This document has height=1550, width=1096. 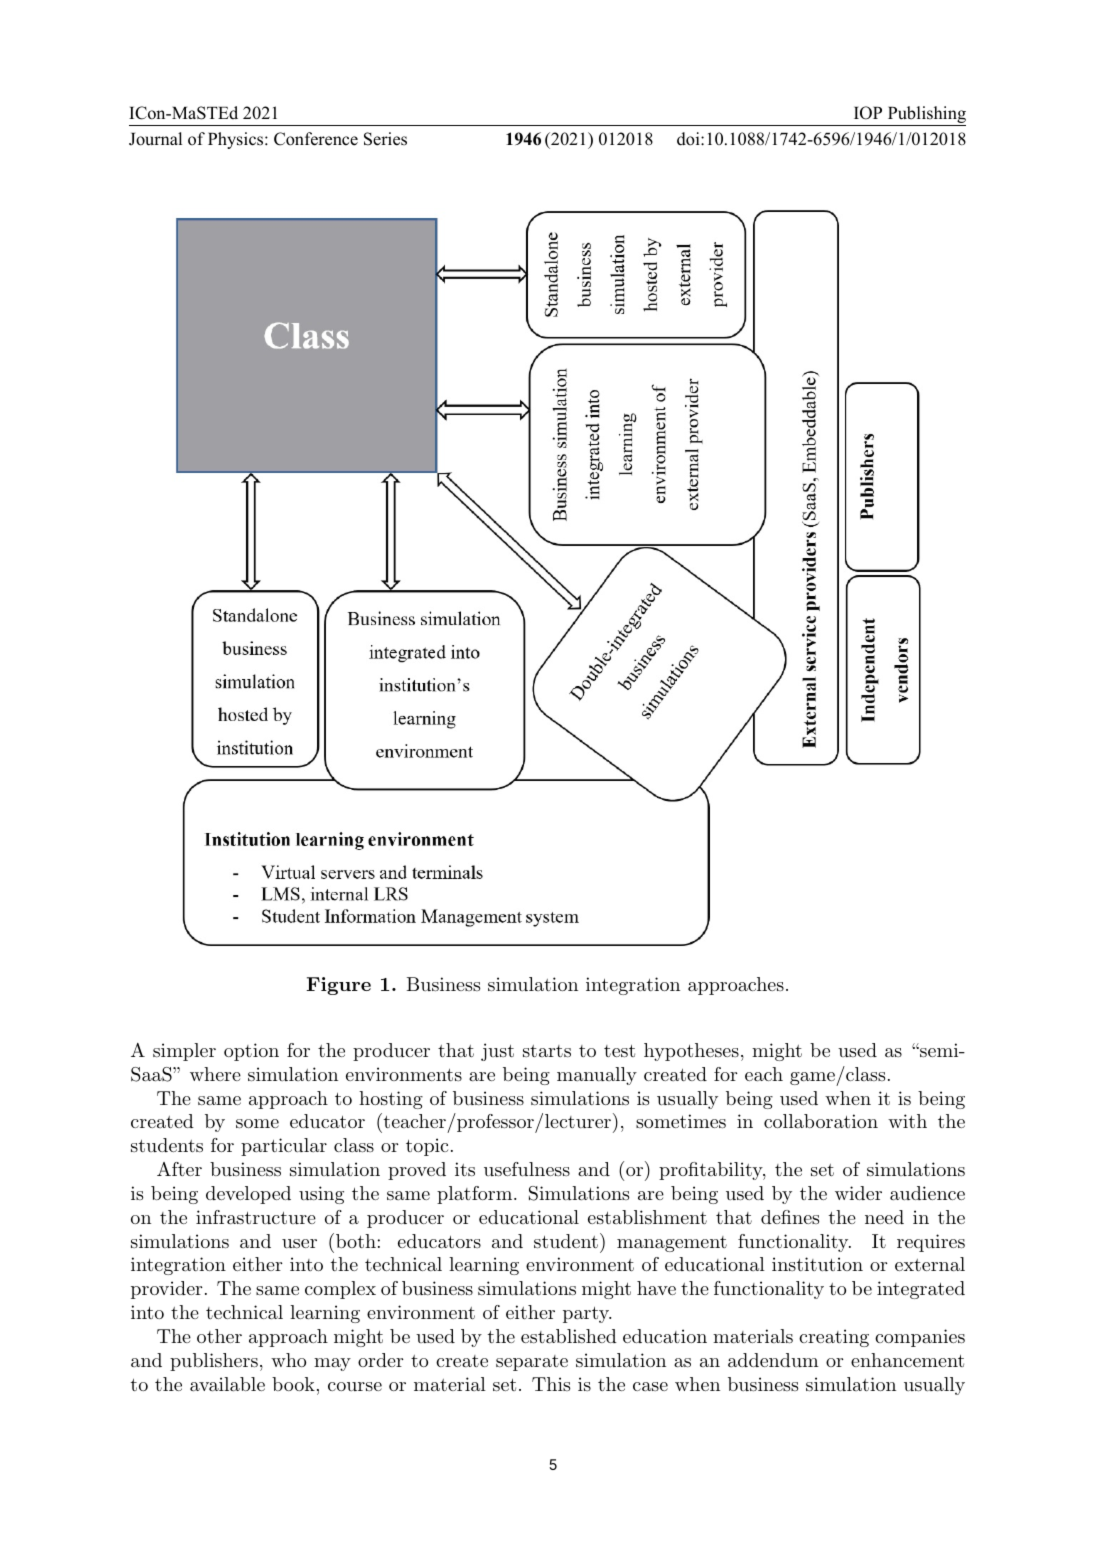 I want to click on Conference, so click(x=316, y=139).
